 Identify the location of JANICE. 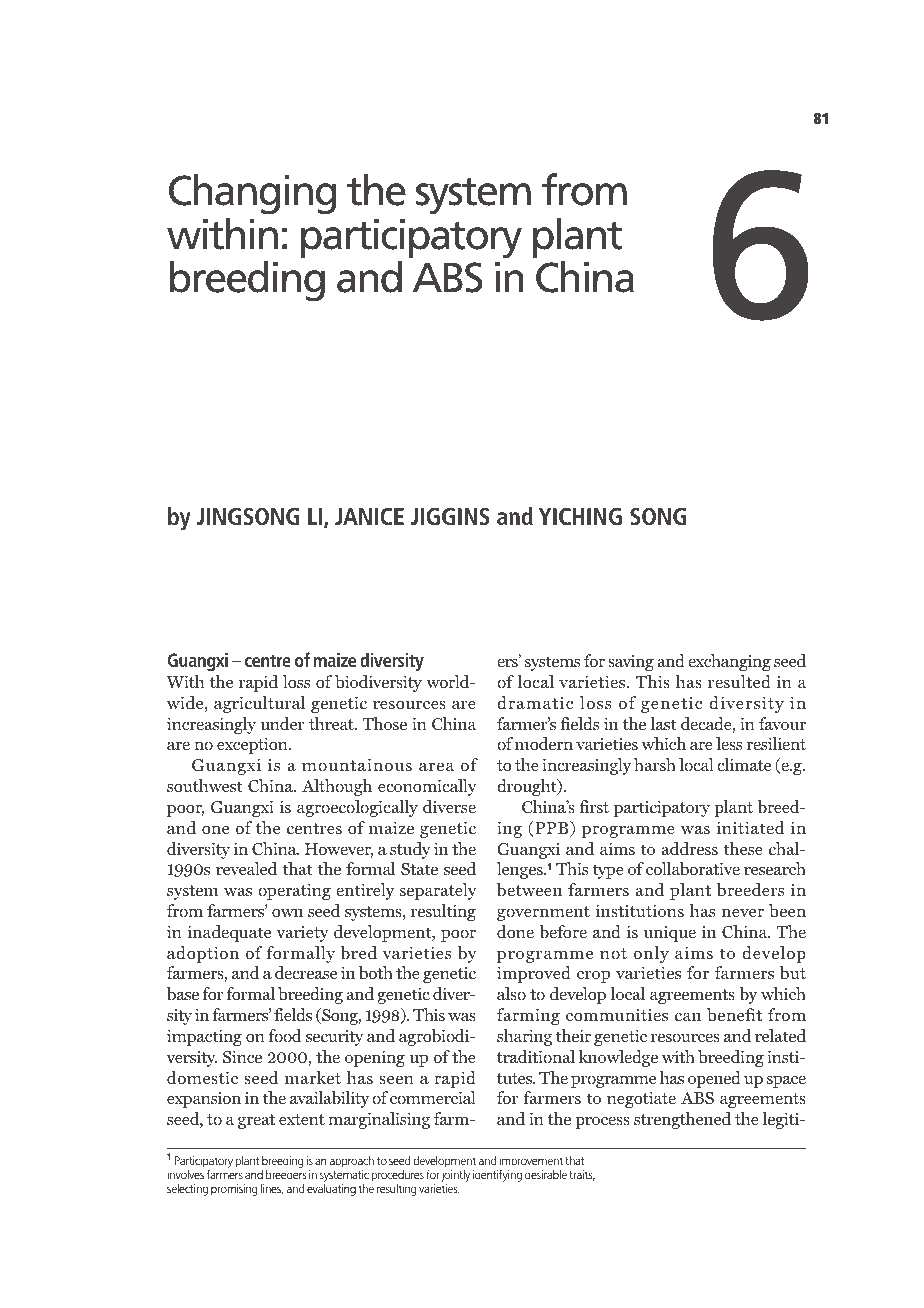
(369, 516).
